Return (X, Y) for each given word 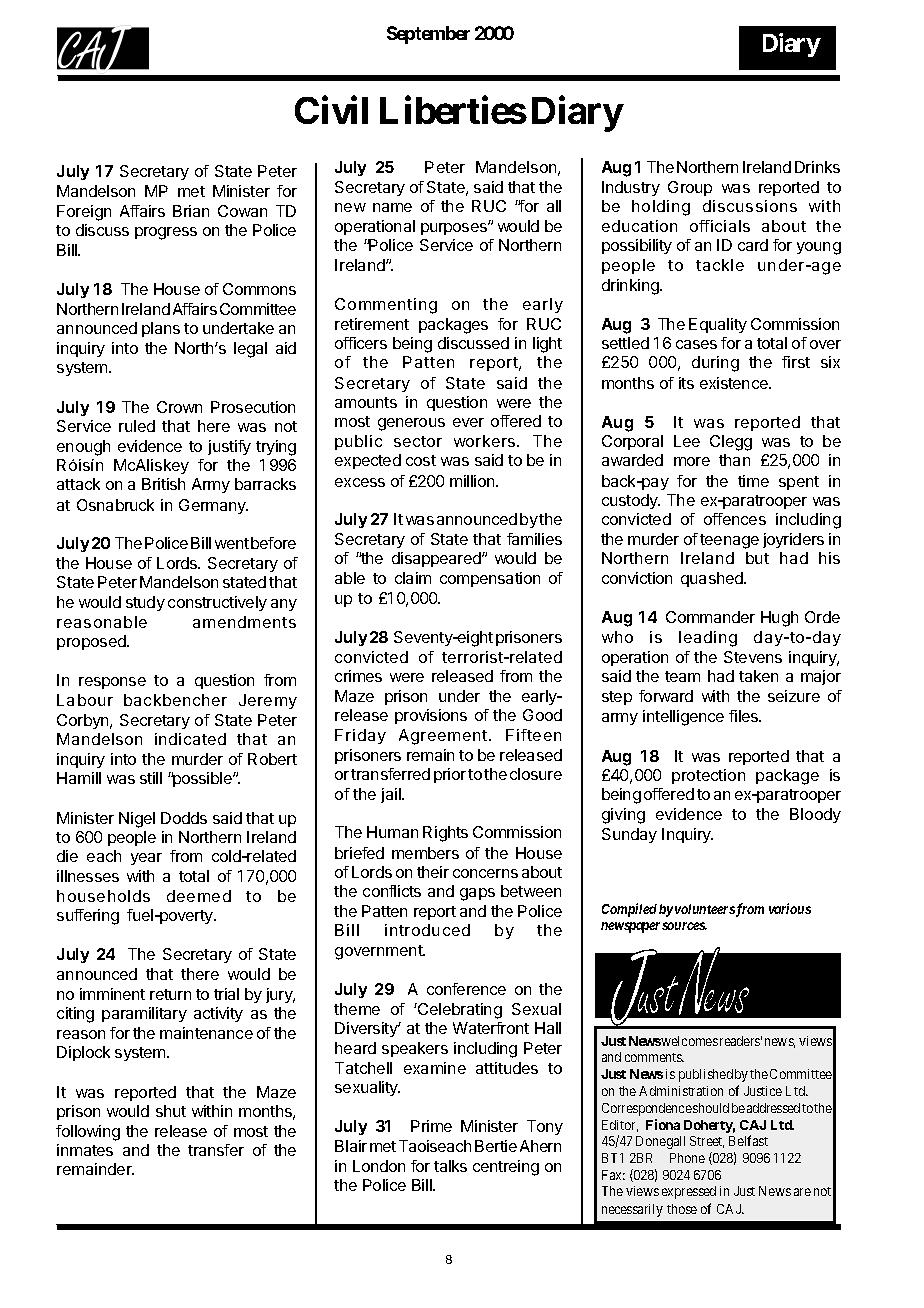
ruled (137, 426)
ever (468, 422)
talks (450, 1166)
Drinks (817, 167)
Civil (331, 110)
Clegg (731, 443)
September (428, 35)
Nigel (137, 820)
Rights (445, 834)
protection (708, 776)
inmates (85, 1150)
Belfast (748, 1140)
